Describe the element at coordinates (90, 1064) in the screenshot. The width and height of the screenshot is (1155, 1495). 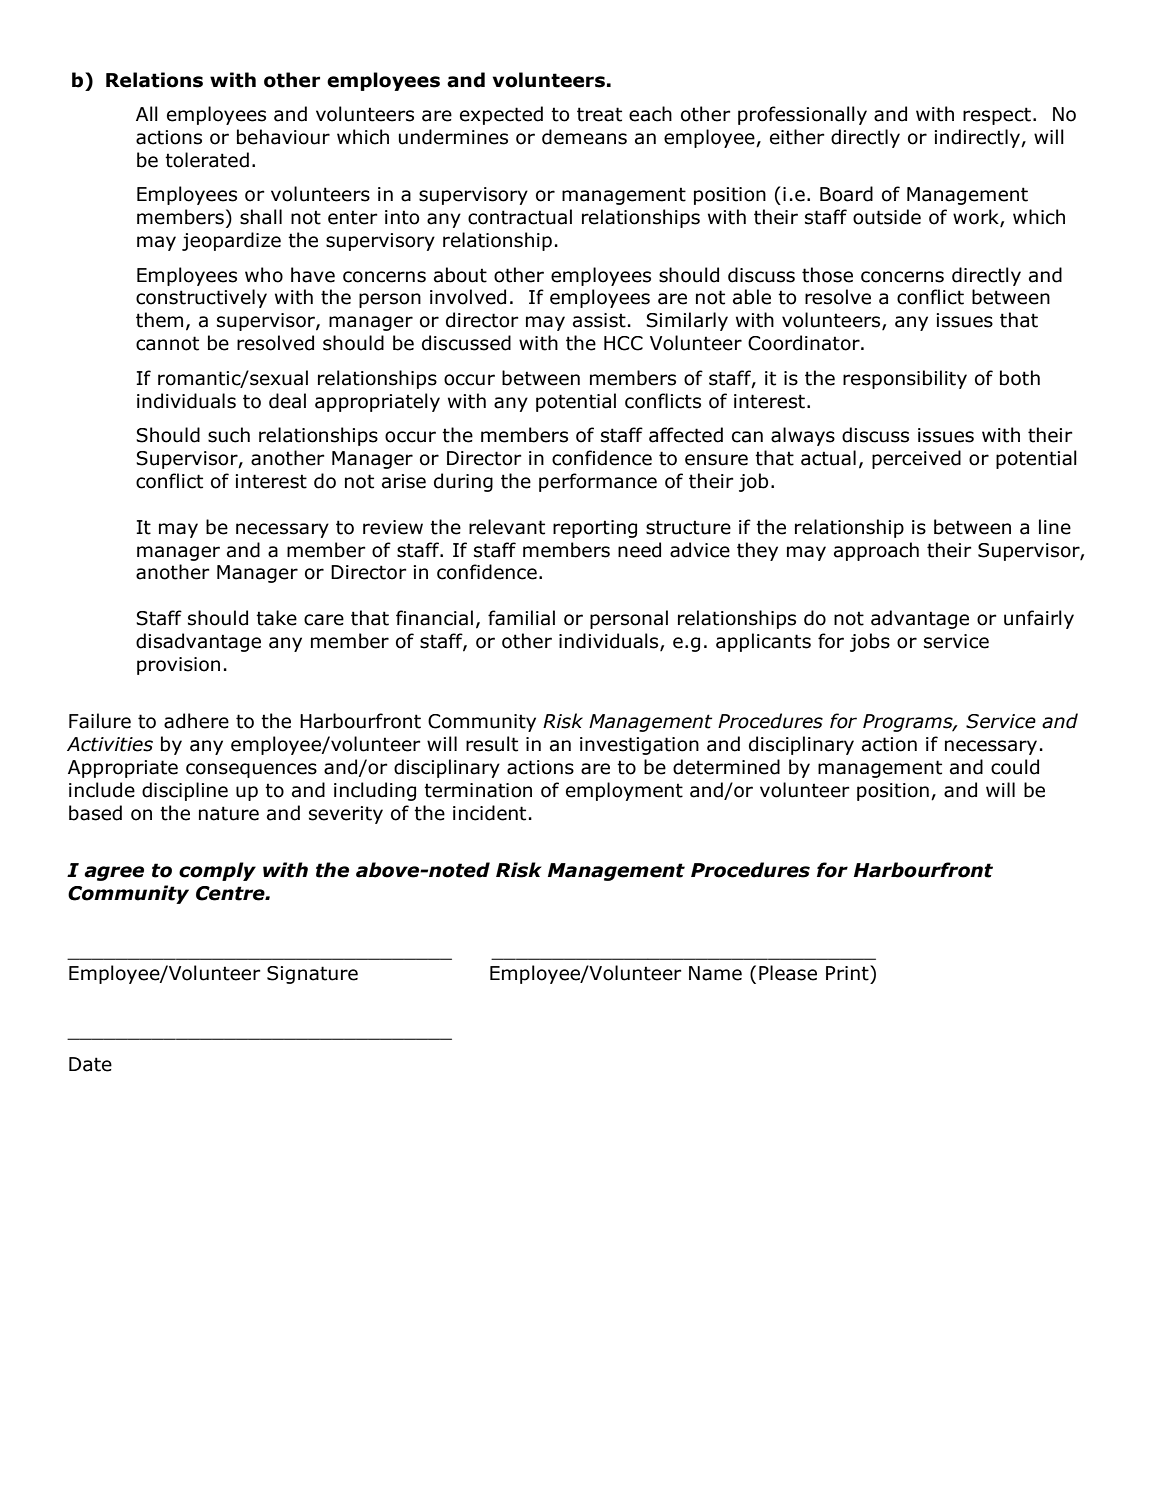
I see `Date` at that location.
